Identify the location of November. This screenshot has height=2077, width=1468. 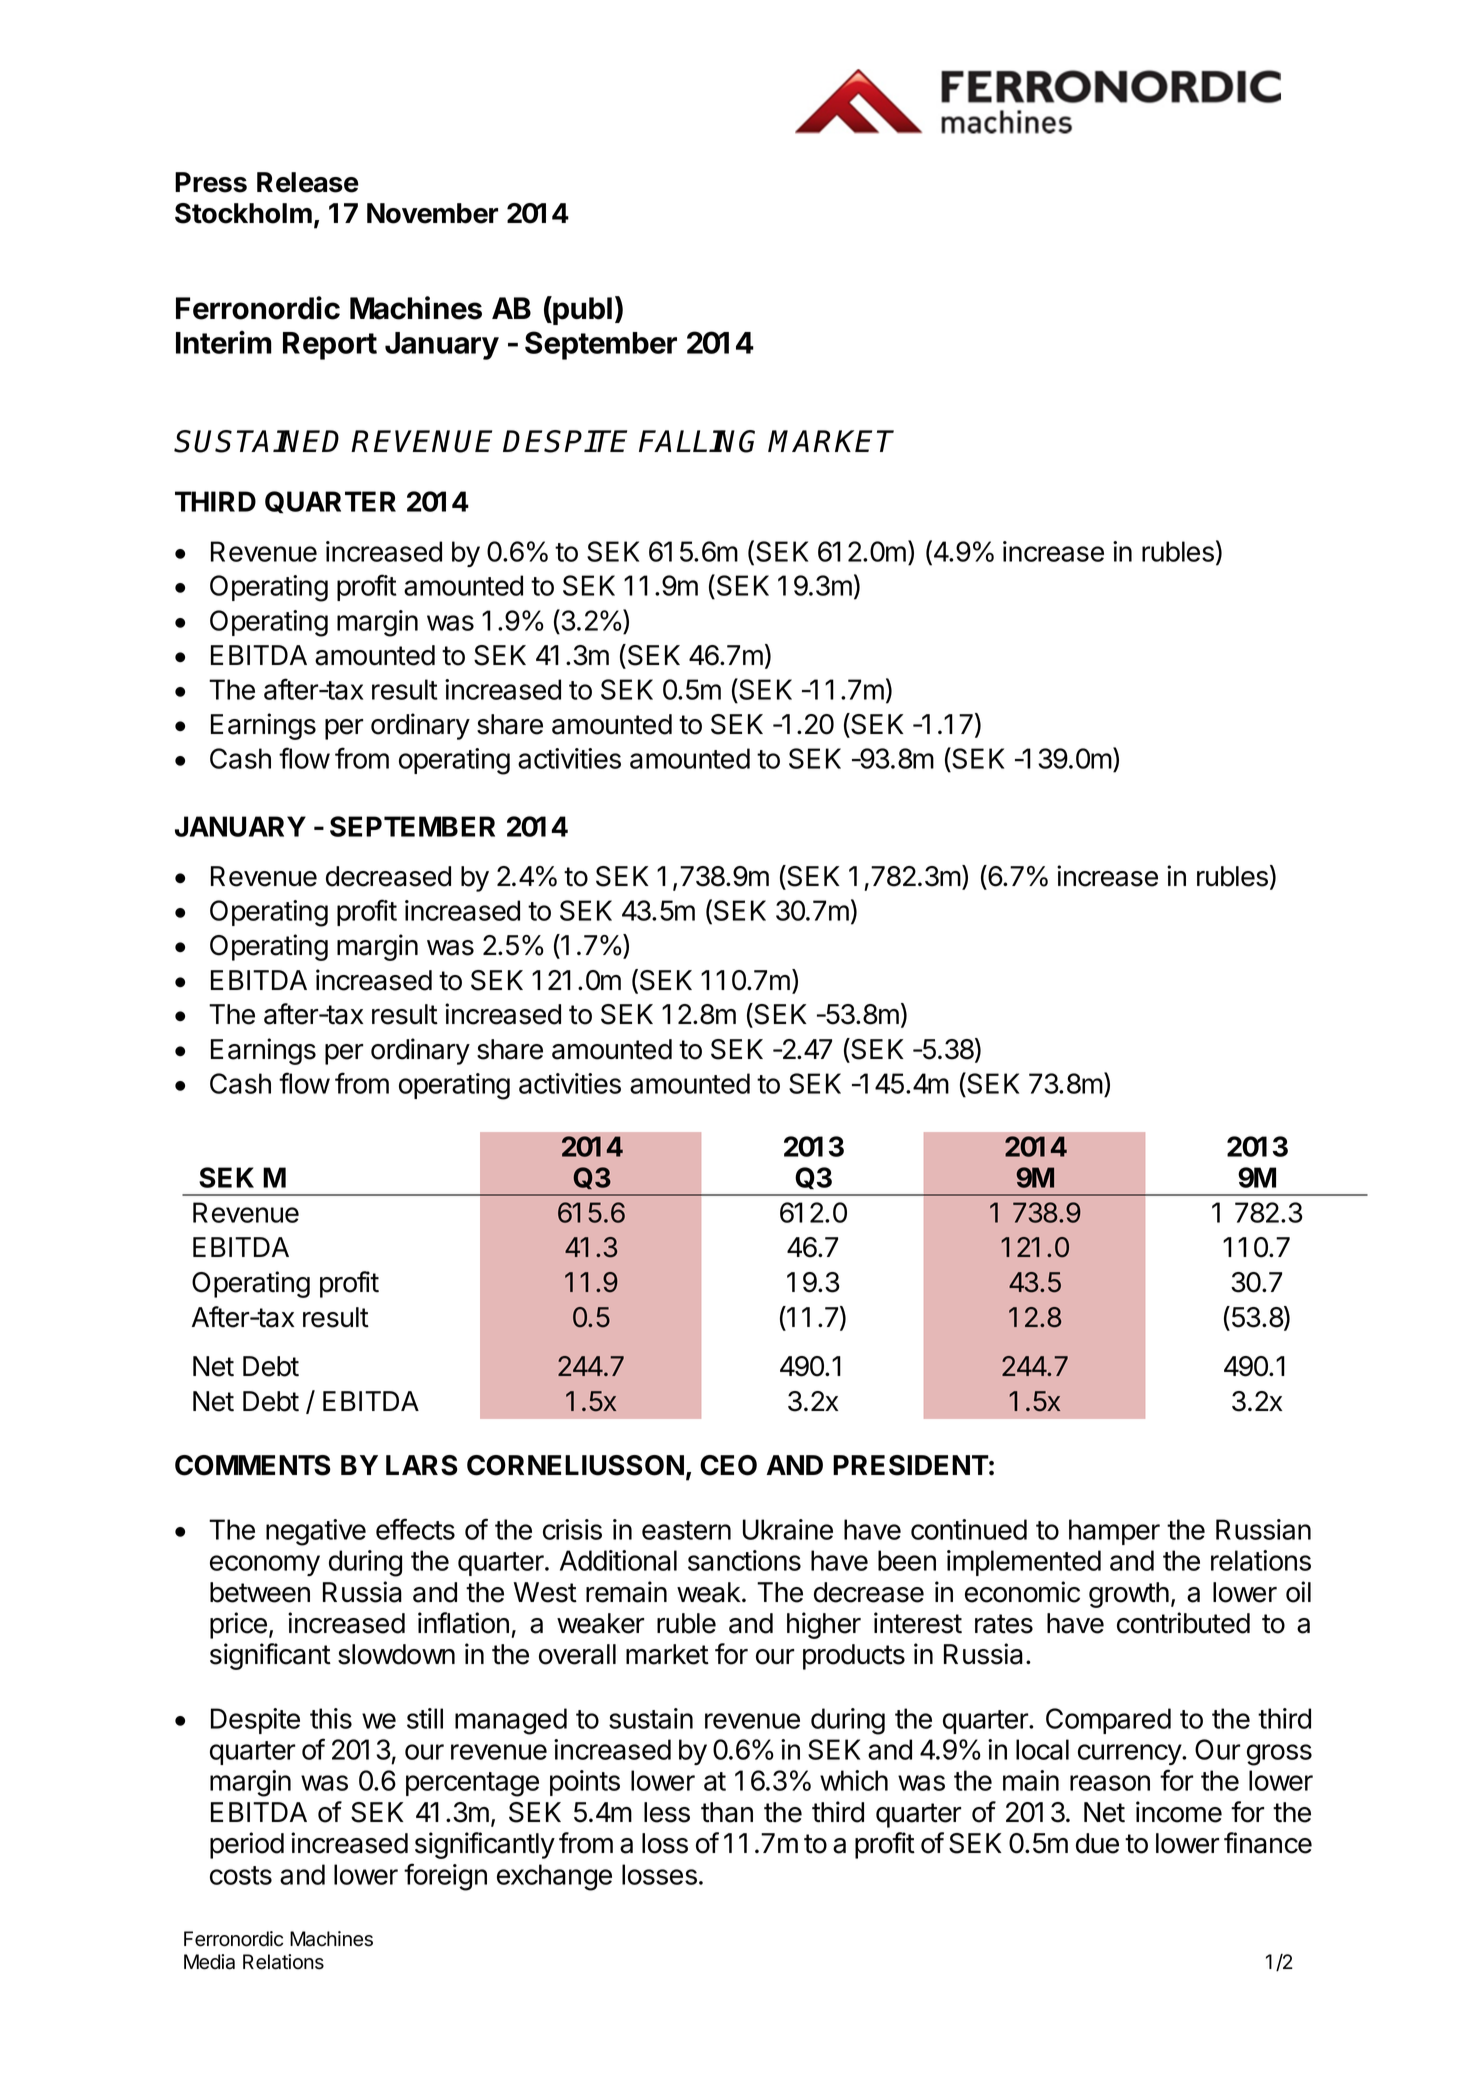
(432, 213).
